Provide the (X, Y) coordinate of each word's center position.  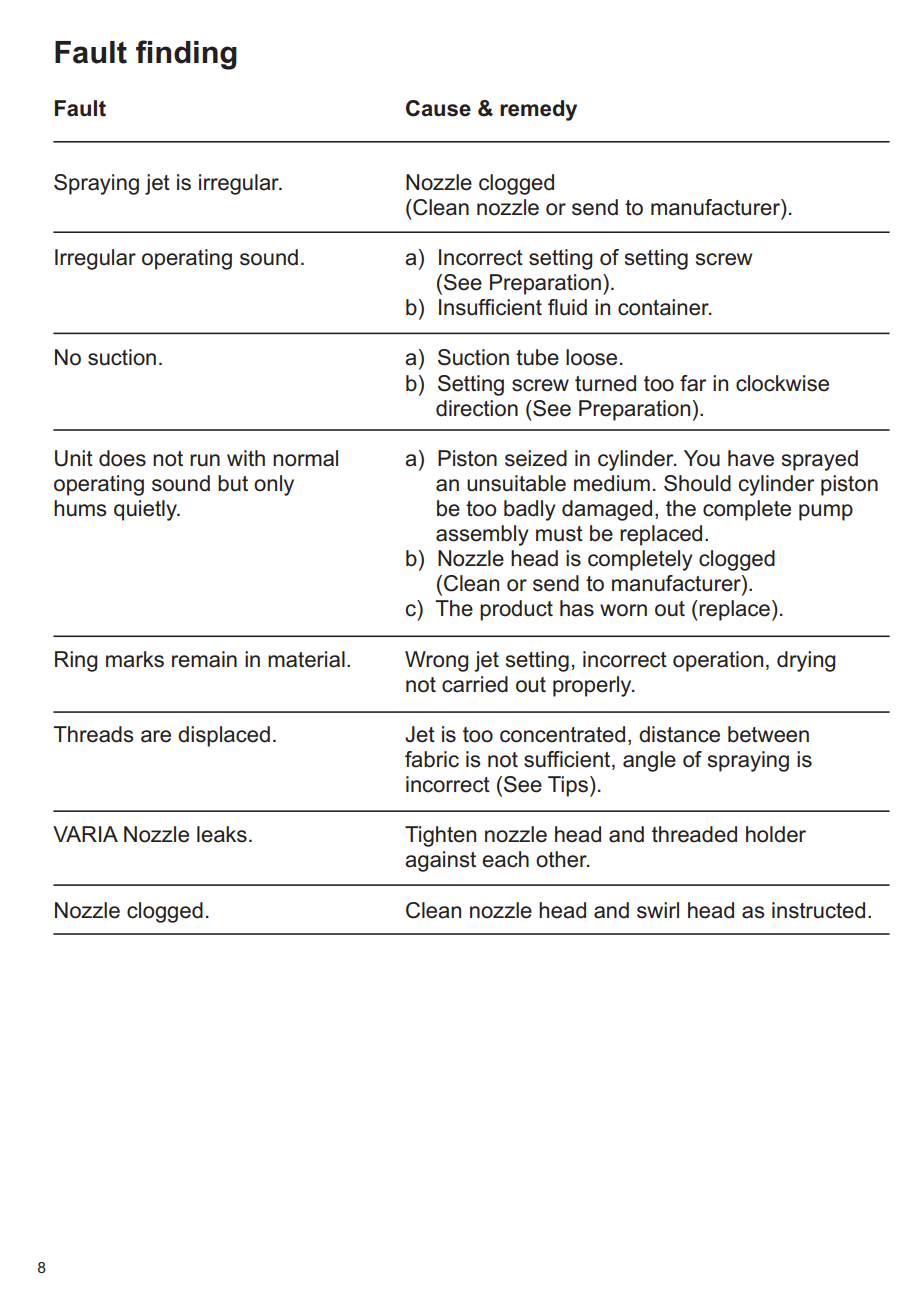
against (440, 861)
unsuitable (516, 483)
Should (697, 483)
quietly (146, 510)
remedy (538, 110)
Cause (438, 108)
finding (186, 55)
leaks (222, 834)
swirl (658, 910)
